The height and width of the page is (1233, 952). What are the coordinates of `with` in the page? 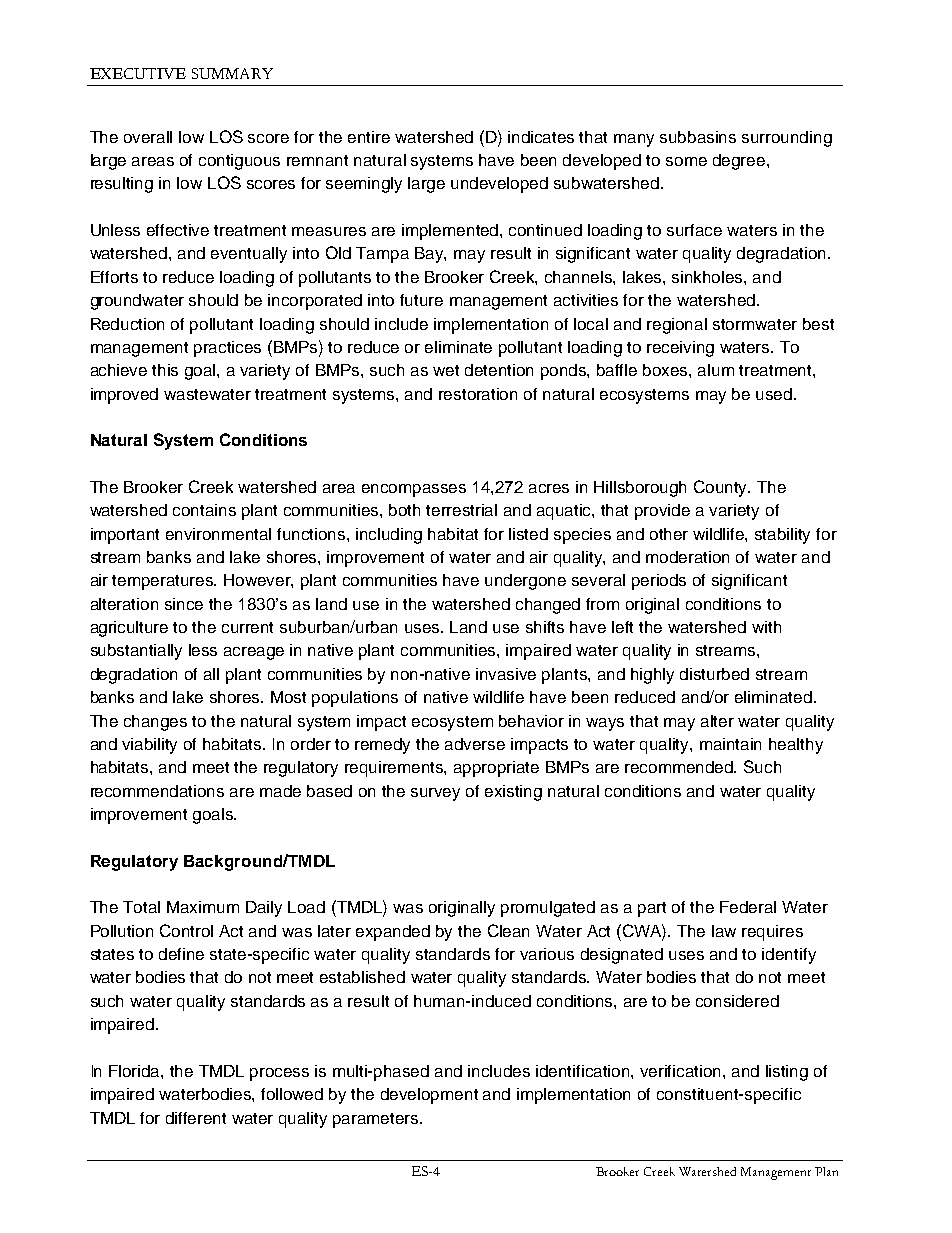 It's located at (766, 627).
